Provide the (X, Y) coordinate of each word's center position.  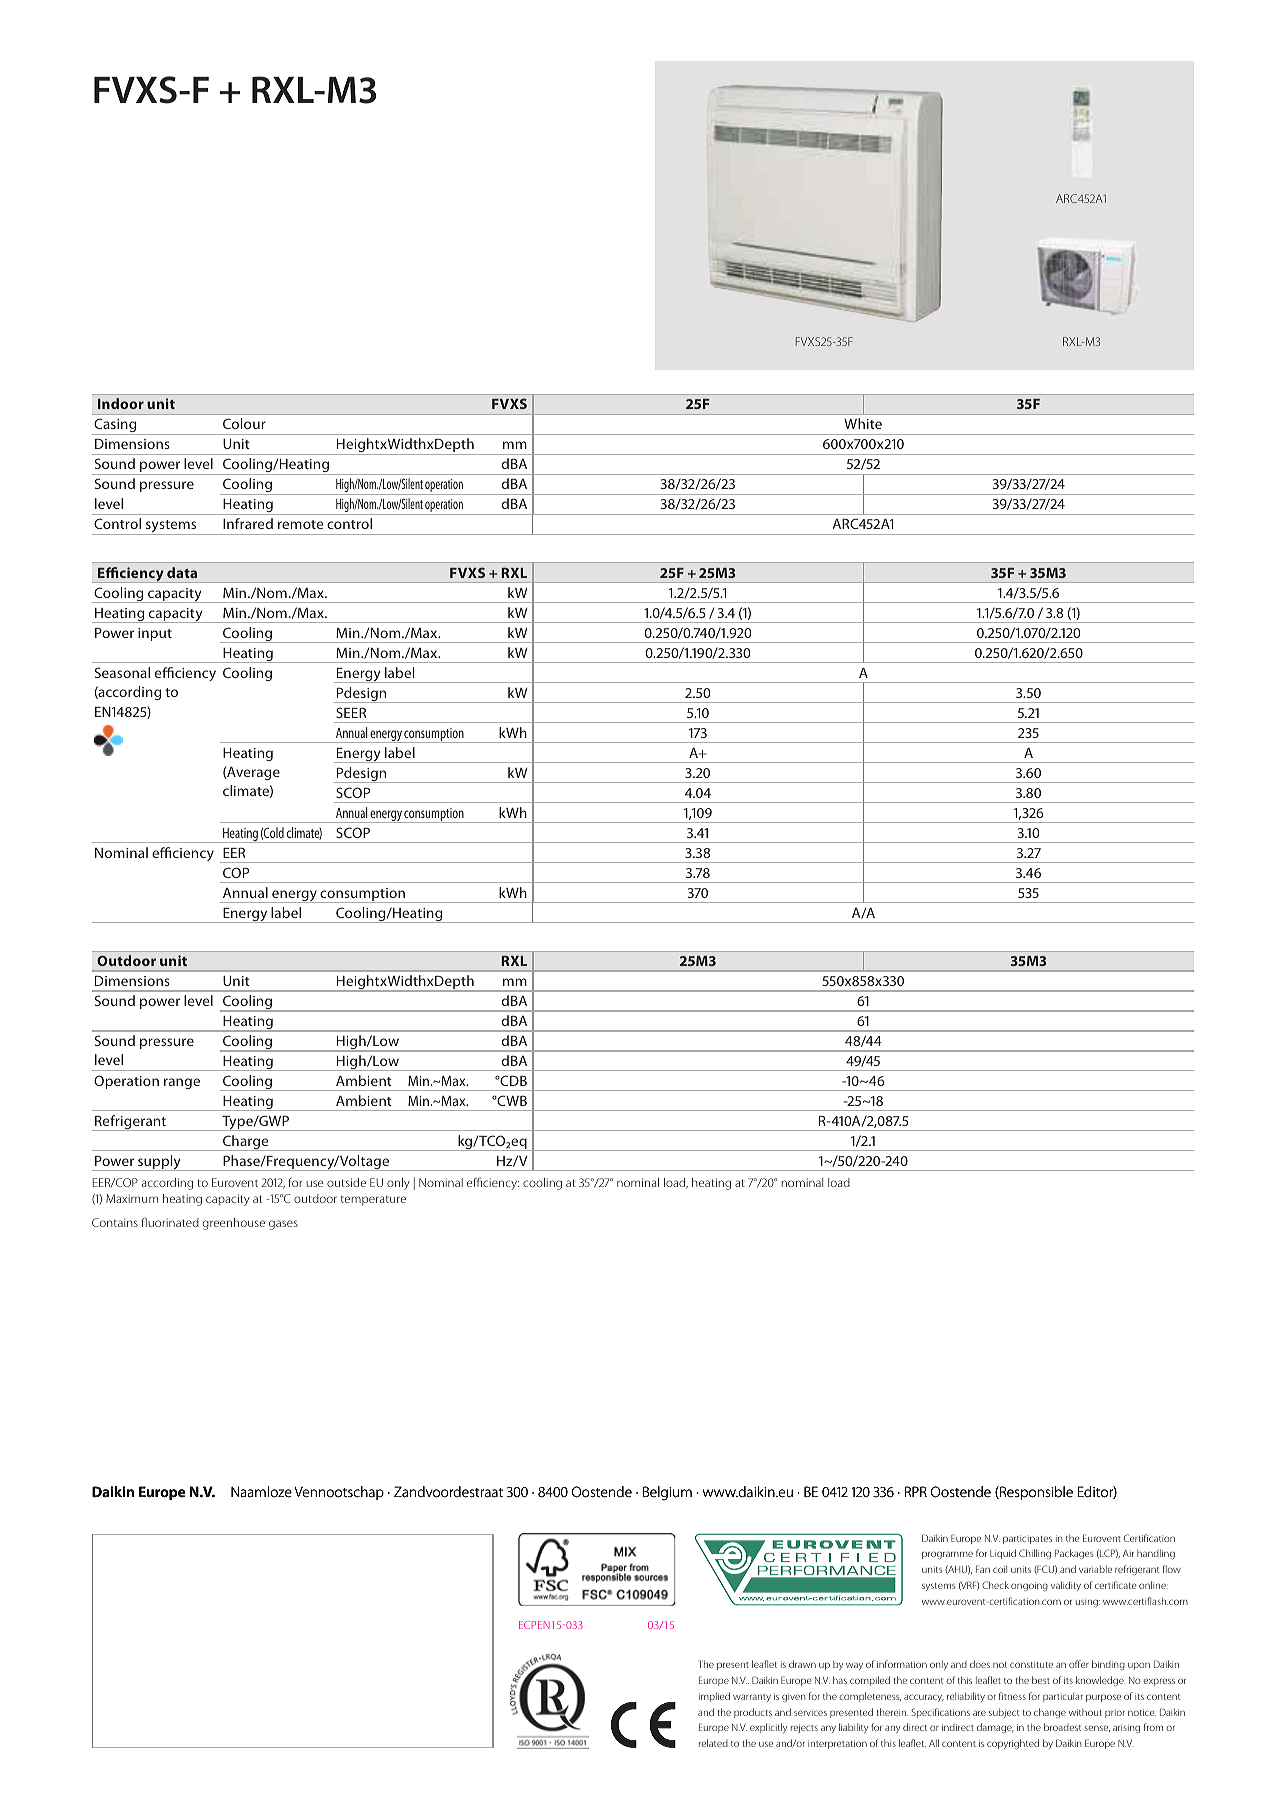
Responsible (1035, 1493)
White (863, 423)
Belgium (667, 1493)
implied (714, 1697)
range (182, 1083)
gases (283, 1225)
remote (301, 524)
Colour (244, 423)
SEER (351, 712)
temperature (373, 1201)
